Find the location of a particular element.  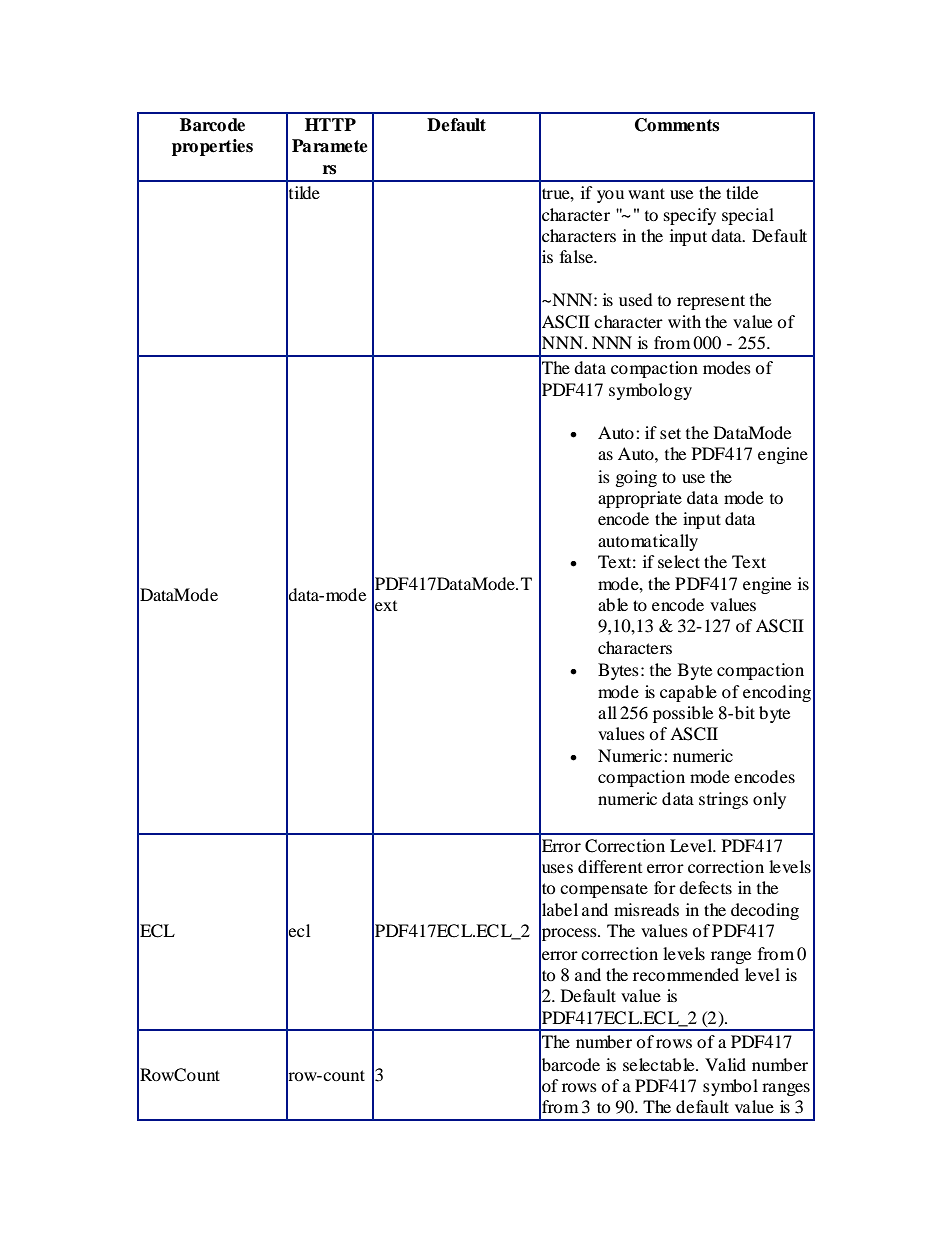

encoding is located at coordinates (777, 693).
